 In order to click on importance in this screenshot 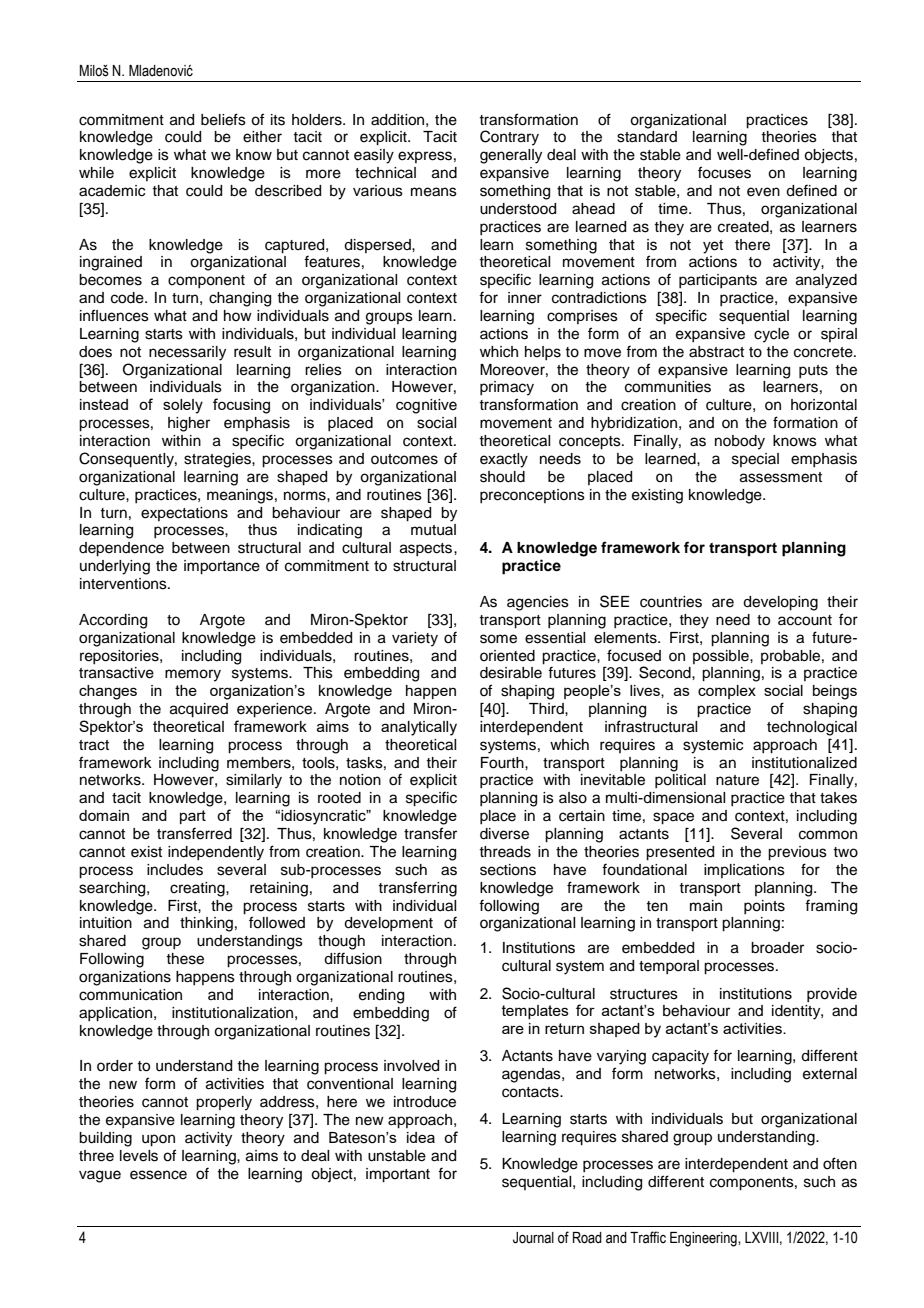, I will do `click(222, 567)`.
